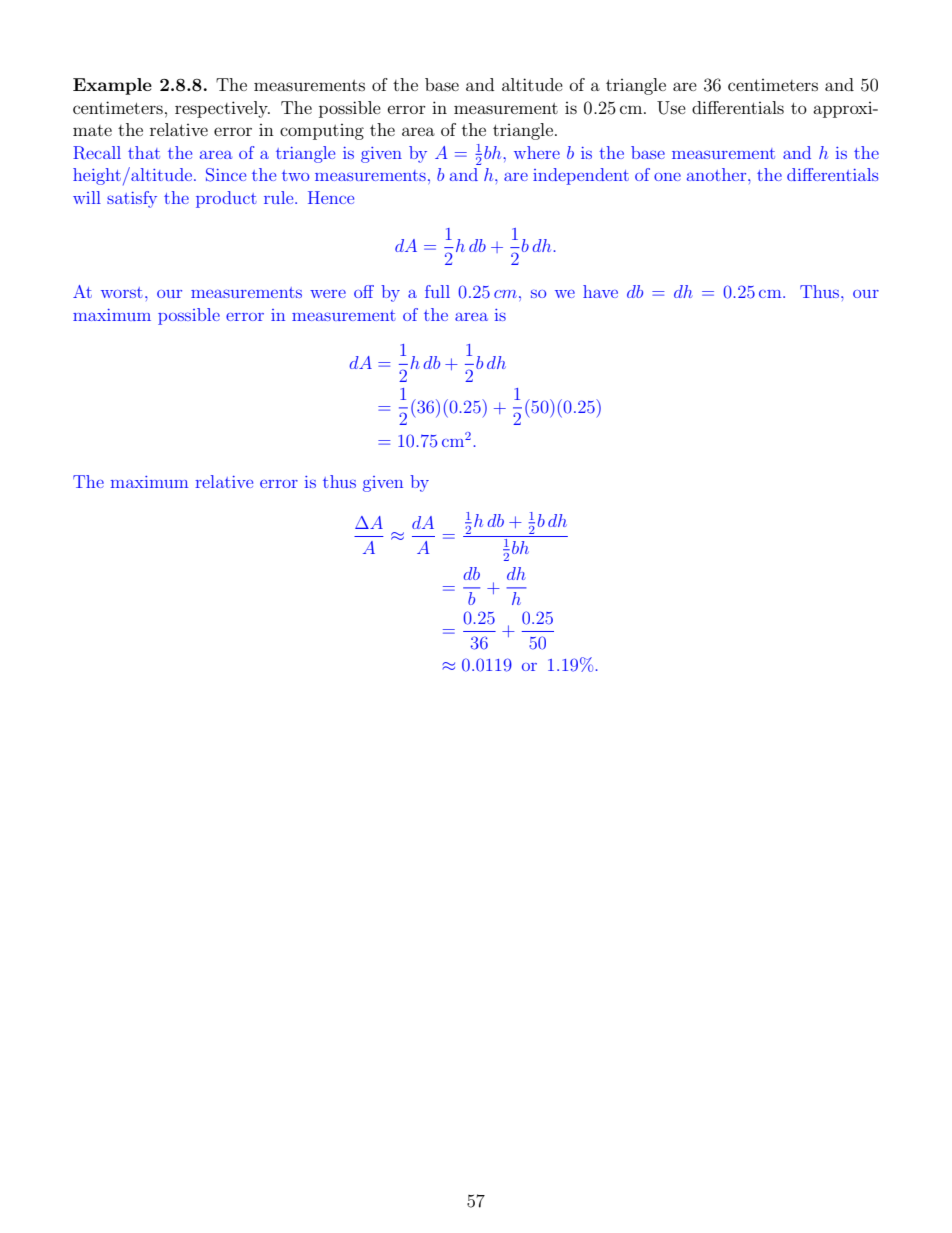  Describe the element at coordinates (112, 86) in the document. I see `Example` at that location.
